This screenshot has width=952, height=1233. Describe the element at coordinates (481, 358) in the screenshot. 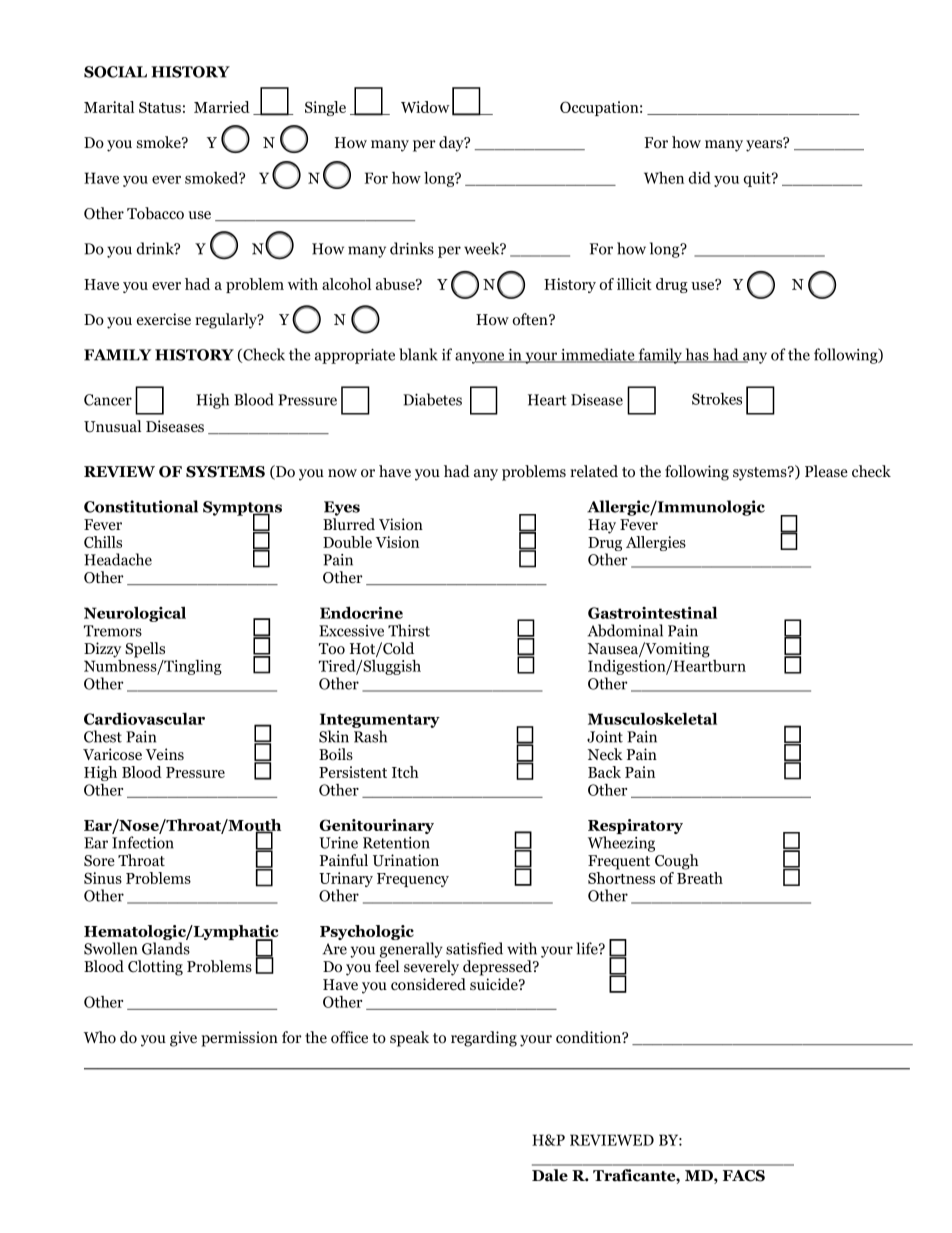

I see `anyone` at that location.
